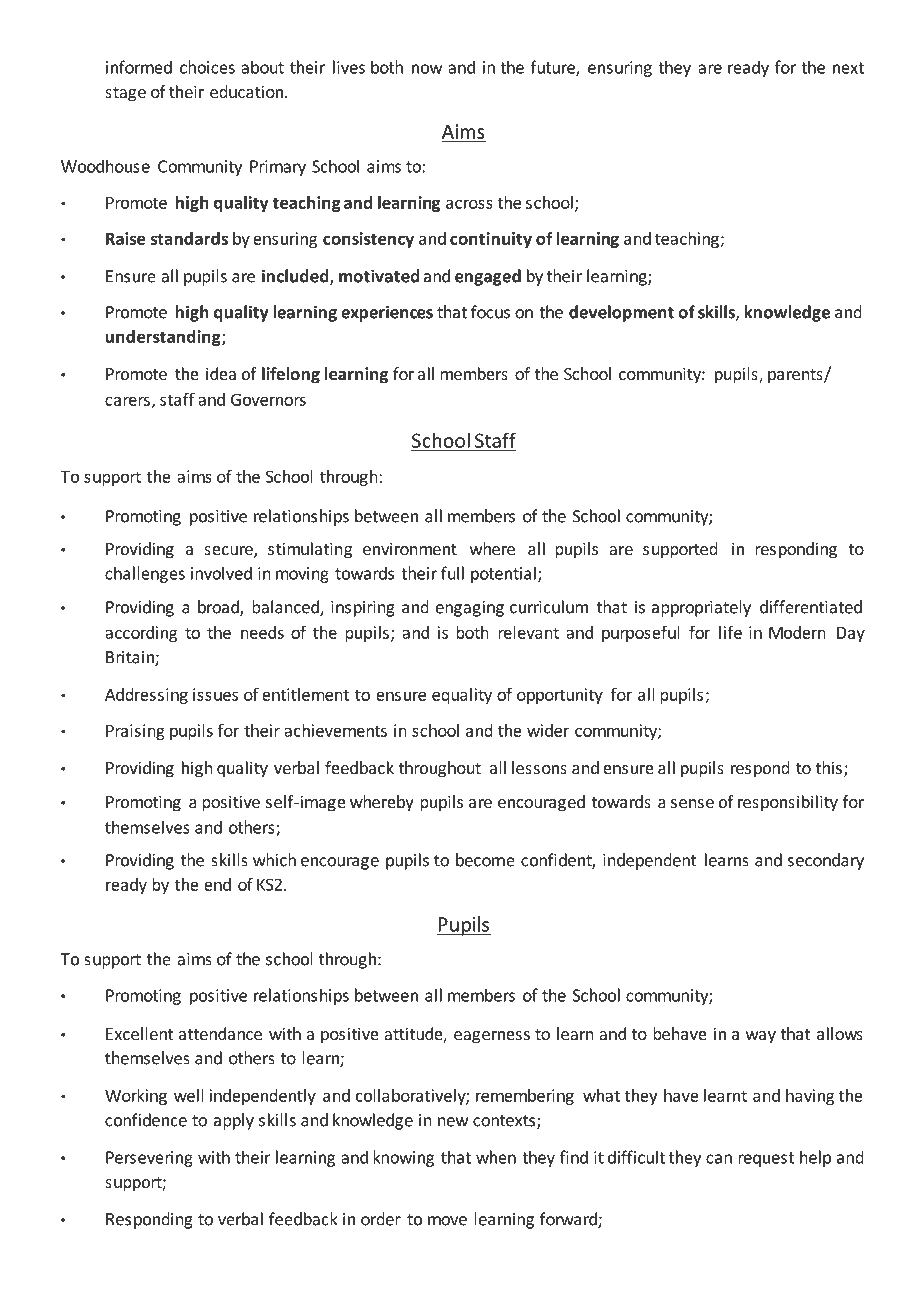 The image size is (924, 1308). I want to click on choices, so click(207, 67).
